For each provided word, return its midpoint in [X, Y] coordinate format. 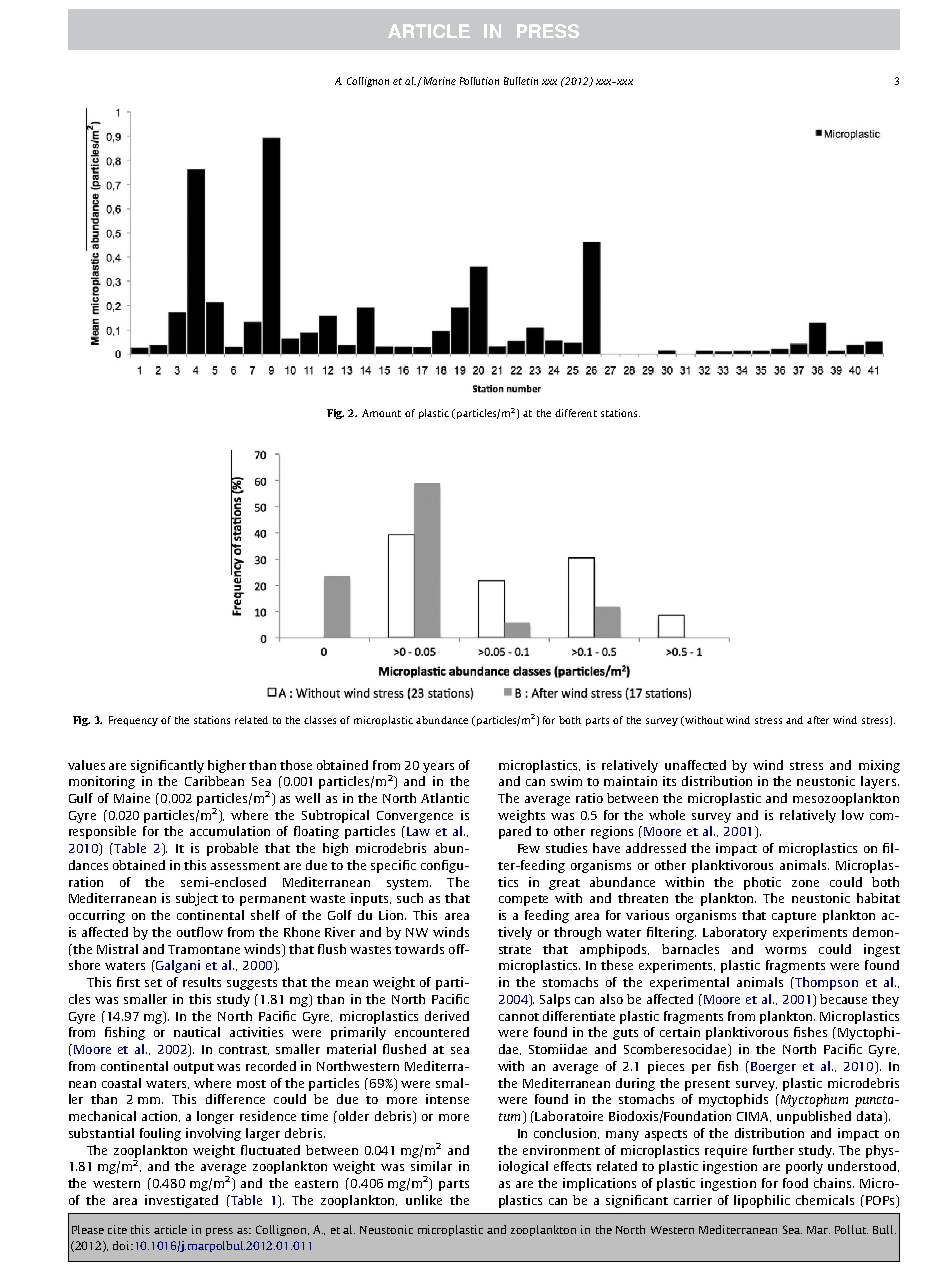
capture [794, 917]
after [818, 720]
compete [523, 900]
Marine [438, 81]
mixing [879, 766]
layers [878, 782]
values [86, 765]
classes [320, 720]
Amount [381, 413]
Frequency [133, 721]
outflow [200, 932]
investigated [181, 1201]
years [438, 768]
